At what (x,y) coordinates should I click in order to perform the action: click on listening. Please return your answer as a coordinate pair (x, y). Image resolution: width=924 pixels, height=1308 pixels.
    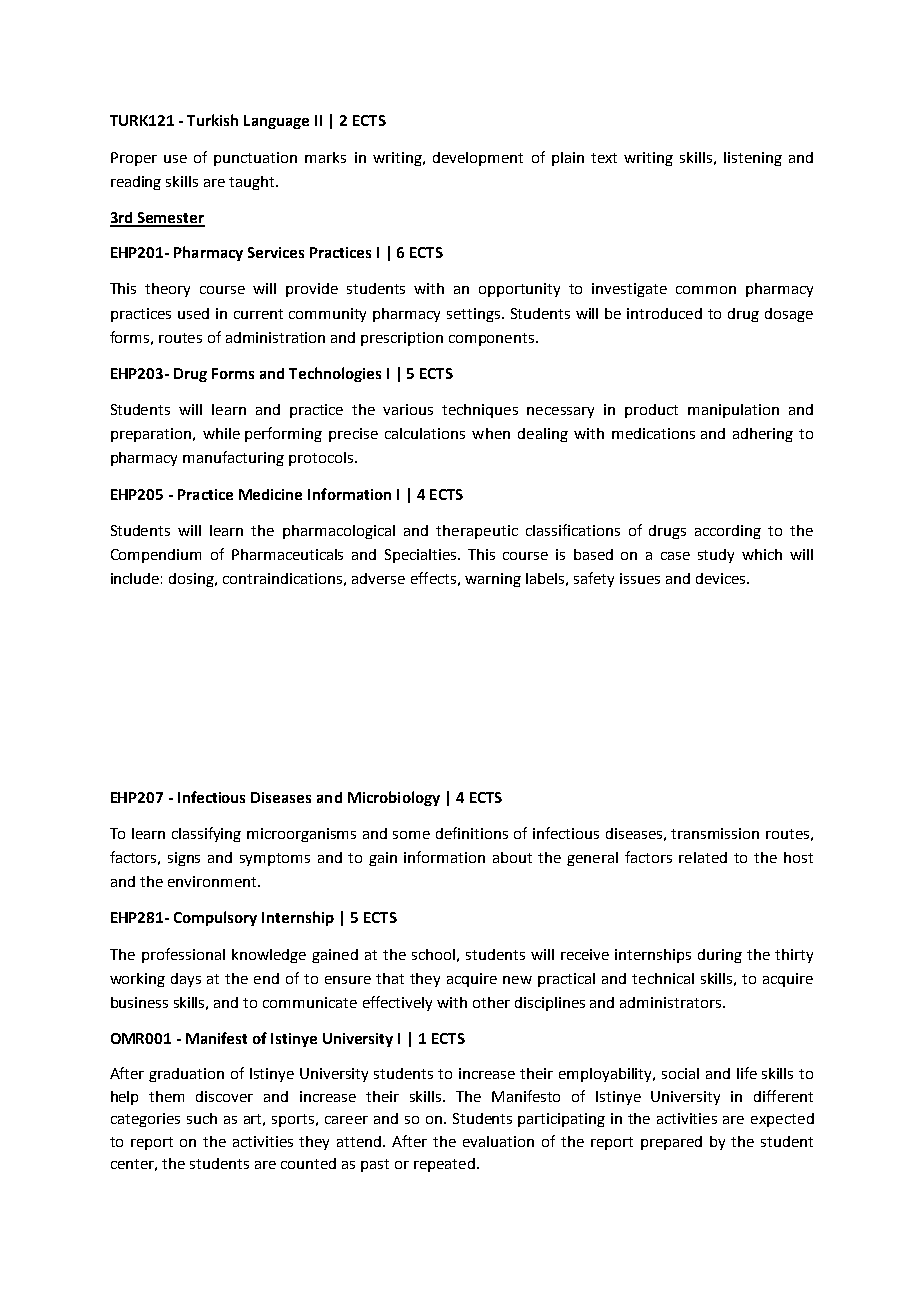
    Looking at the image, I should click on (753, 159).
